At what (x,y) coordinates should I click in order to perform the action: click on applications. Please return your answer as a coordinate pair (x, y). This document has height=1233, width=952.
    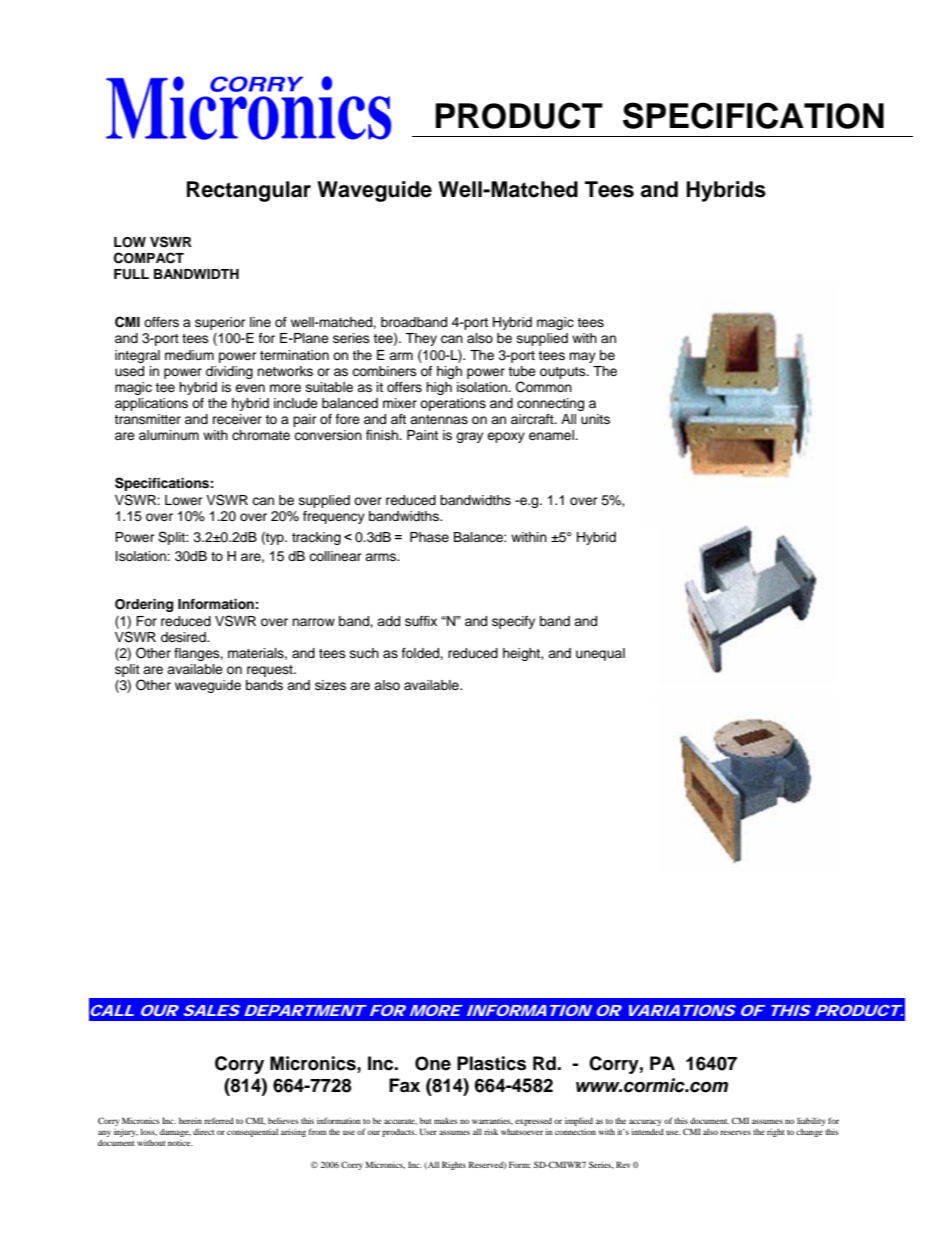
    Looking at the image, I should click on (151, 404).
